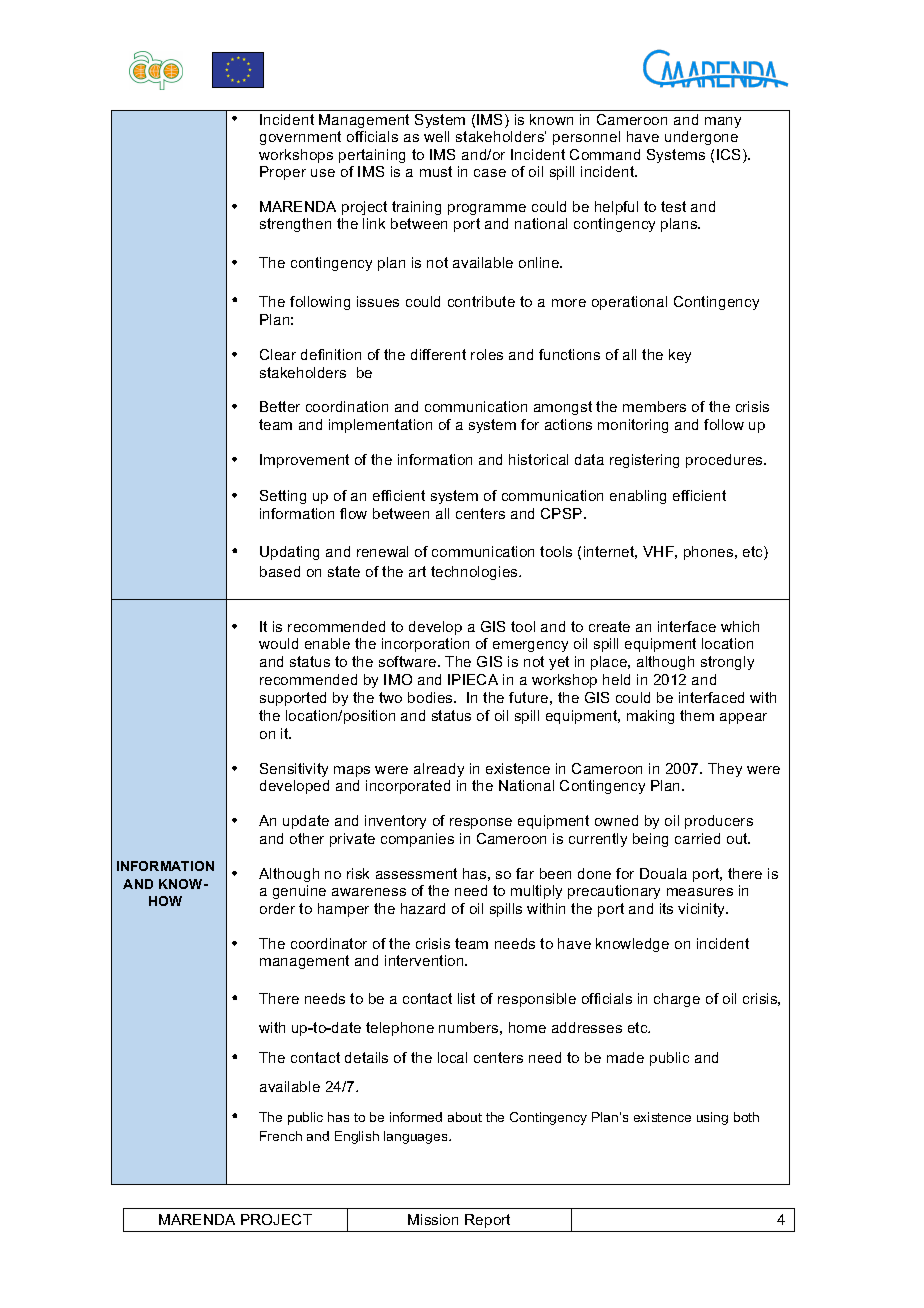  Describe the element at coordinates (525, 873) in the document. I see `far` at that location.
